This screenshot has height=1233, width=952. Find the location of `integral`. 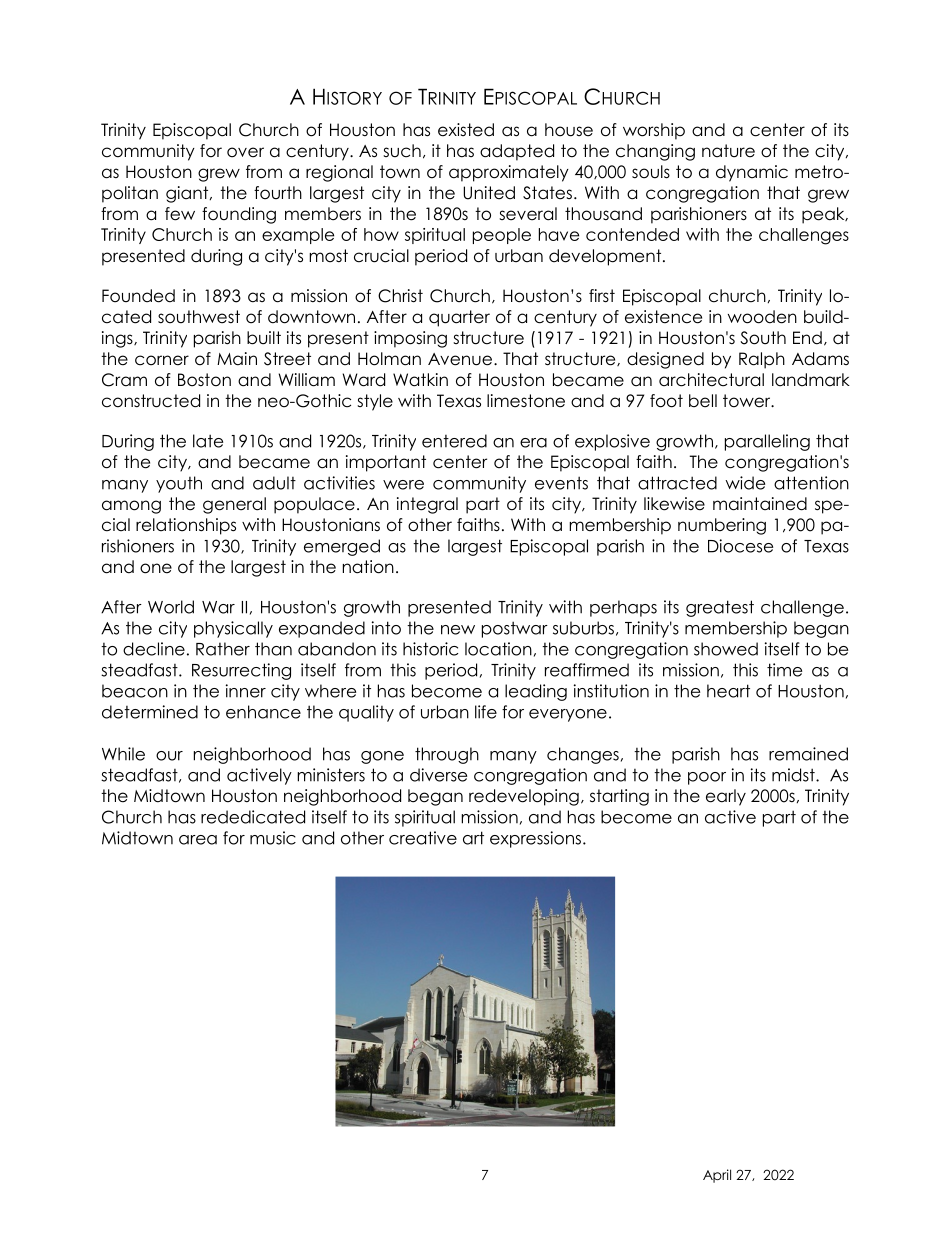

integral is located at coordinates (427, 505).
